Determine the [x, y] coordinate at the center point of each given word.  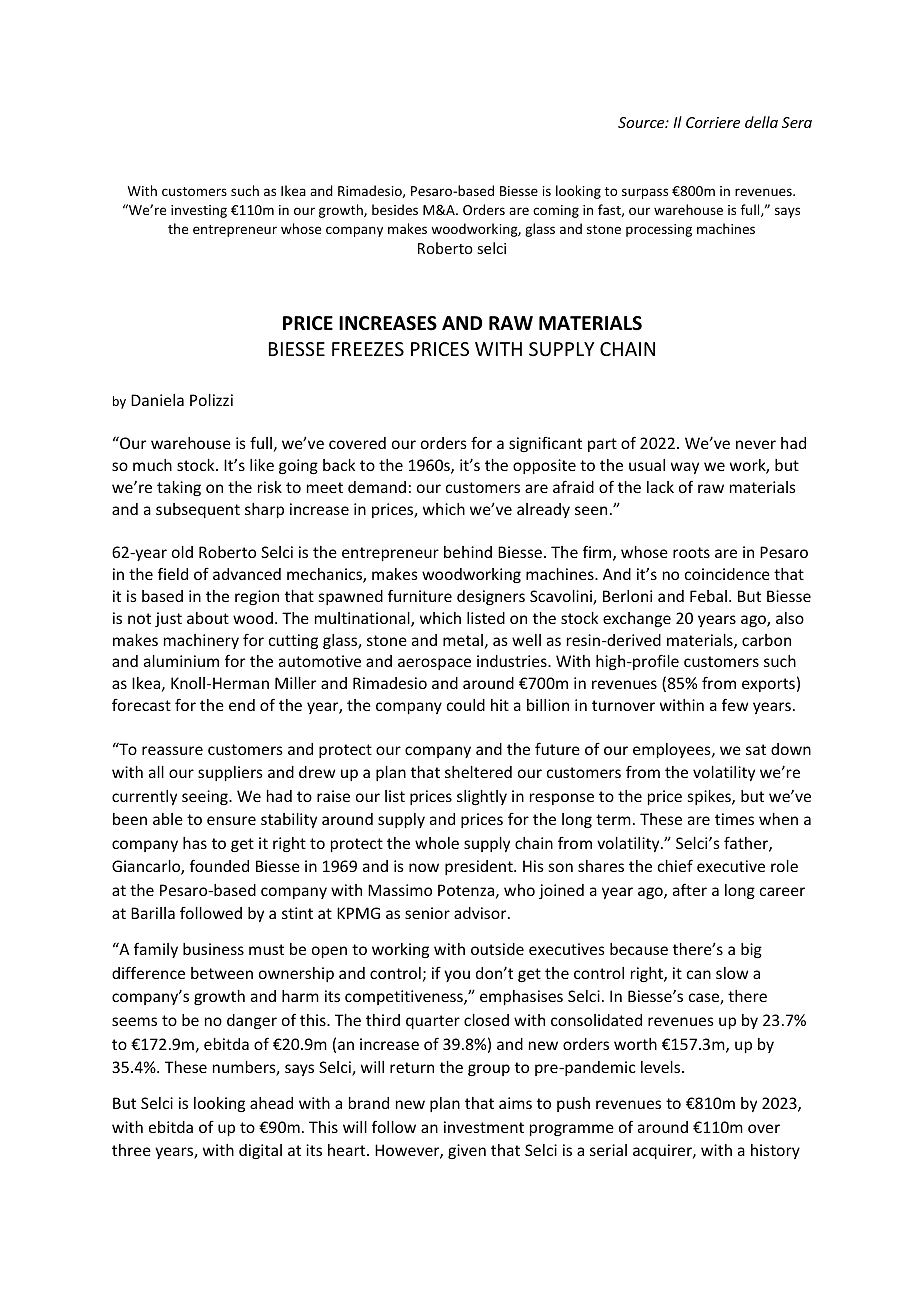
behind [468, 552]
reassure [172, 750]
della [761, 122]
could [466, 705]
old [182, 552]
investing [199, 211]
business [213, 949]
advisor [481, 913]
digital [260, 1151]
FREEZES [368, 349]
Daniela [157, 400]
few [735, 704]
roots [691, 552]
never [756, 444]
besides [395, 209]
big [751, 950]
